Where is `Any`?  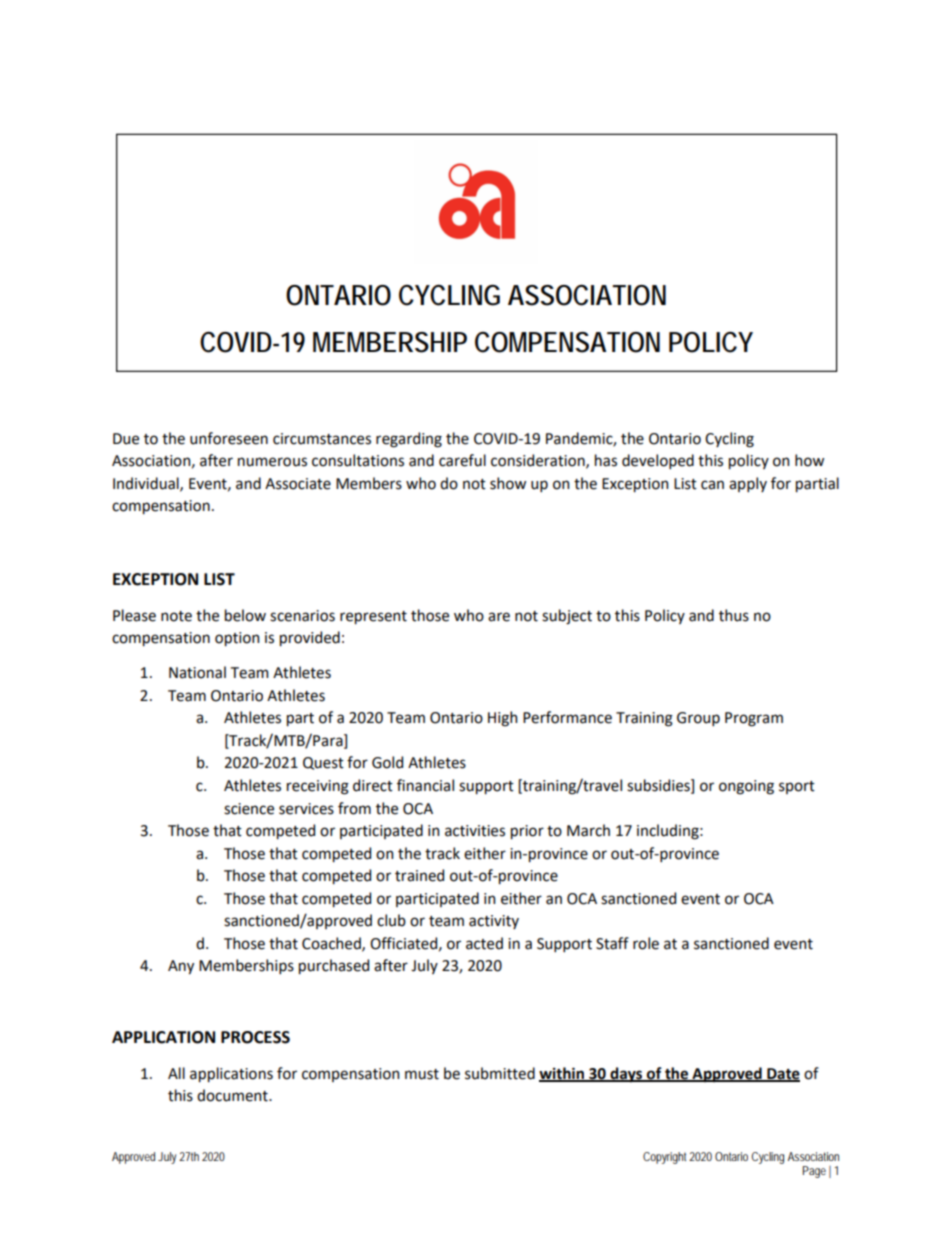 Any is located at coordinates (181, 967).
